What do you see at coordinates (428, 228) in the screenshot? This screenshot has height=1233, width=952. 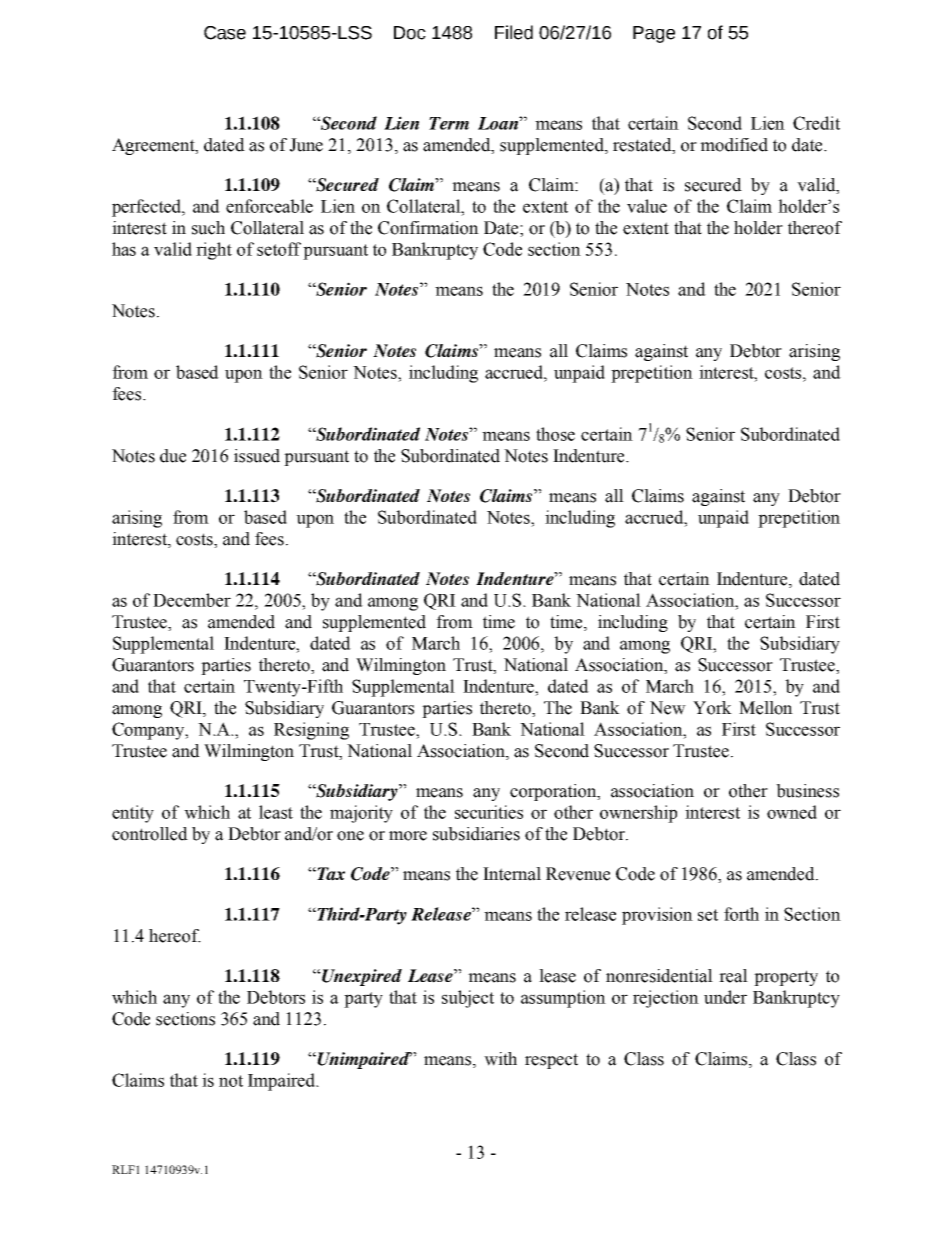 I see `Confirmation` at bounding box center [428, 228].
